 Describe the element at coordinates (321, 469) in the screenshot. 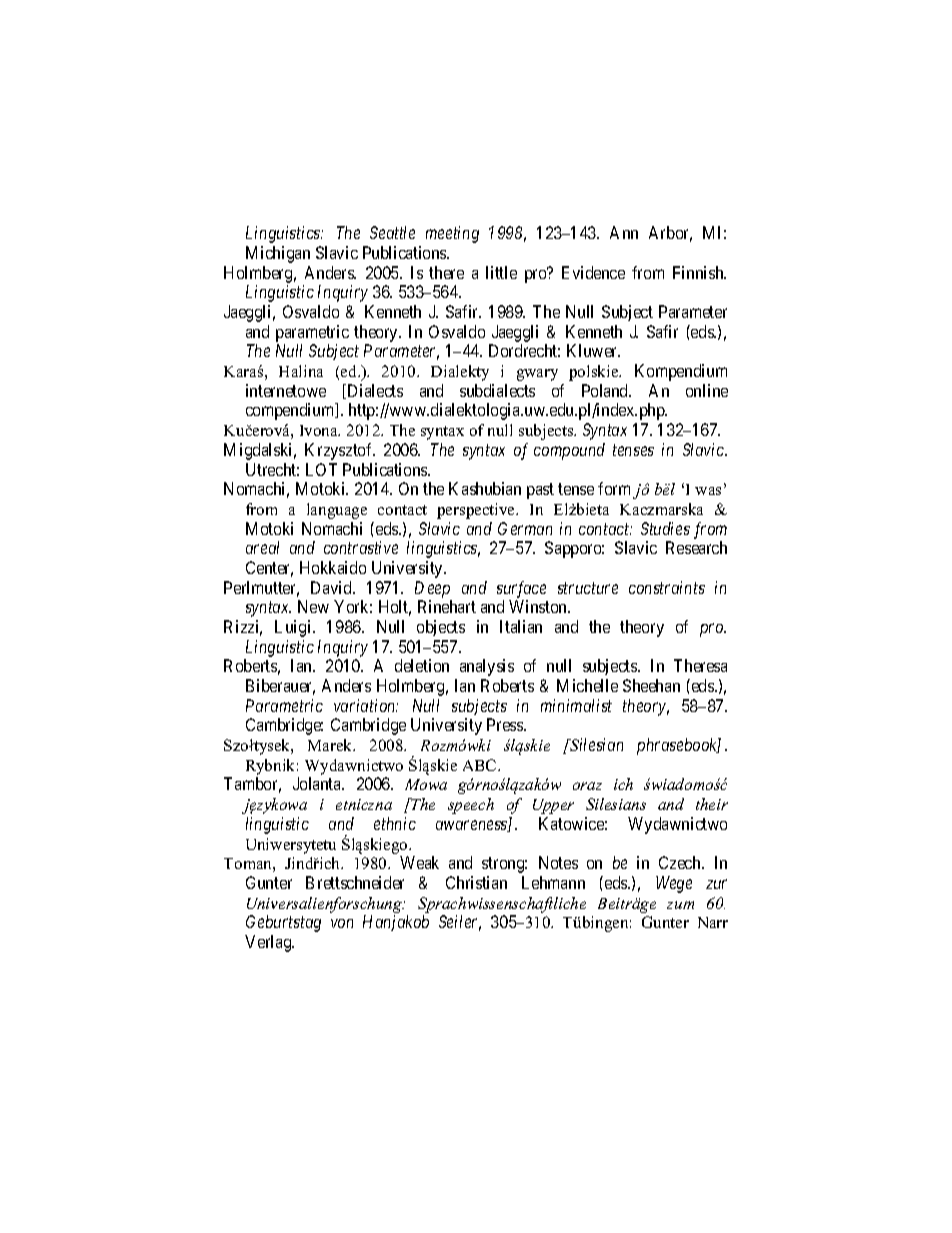

I see `LOT` at that location.
